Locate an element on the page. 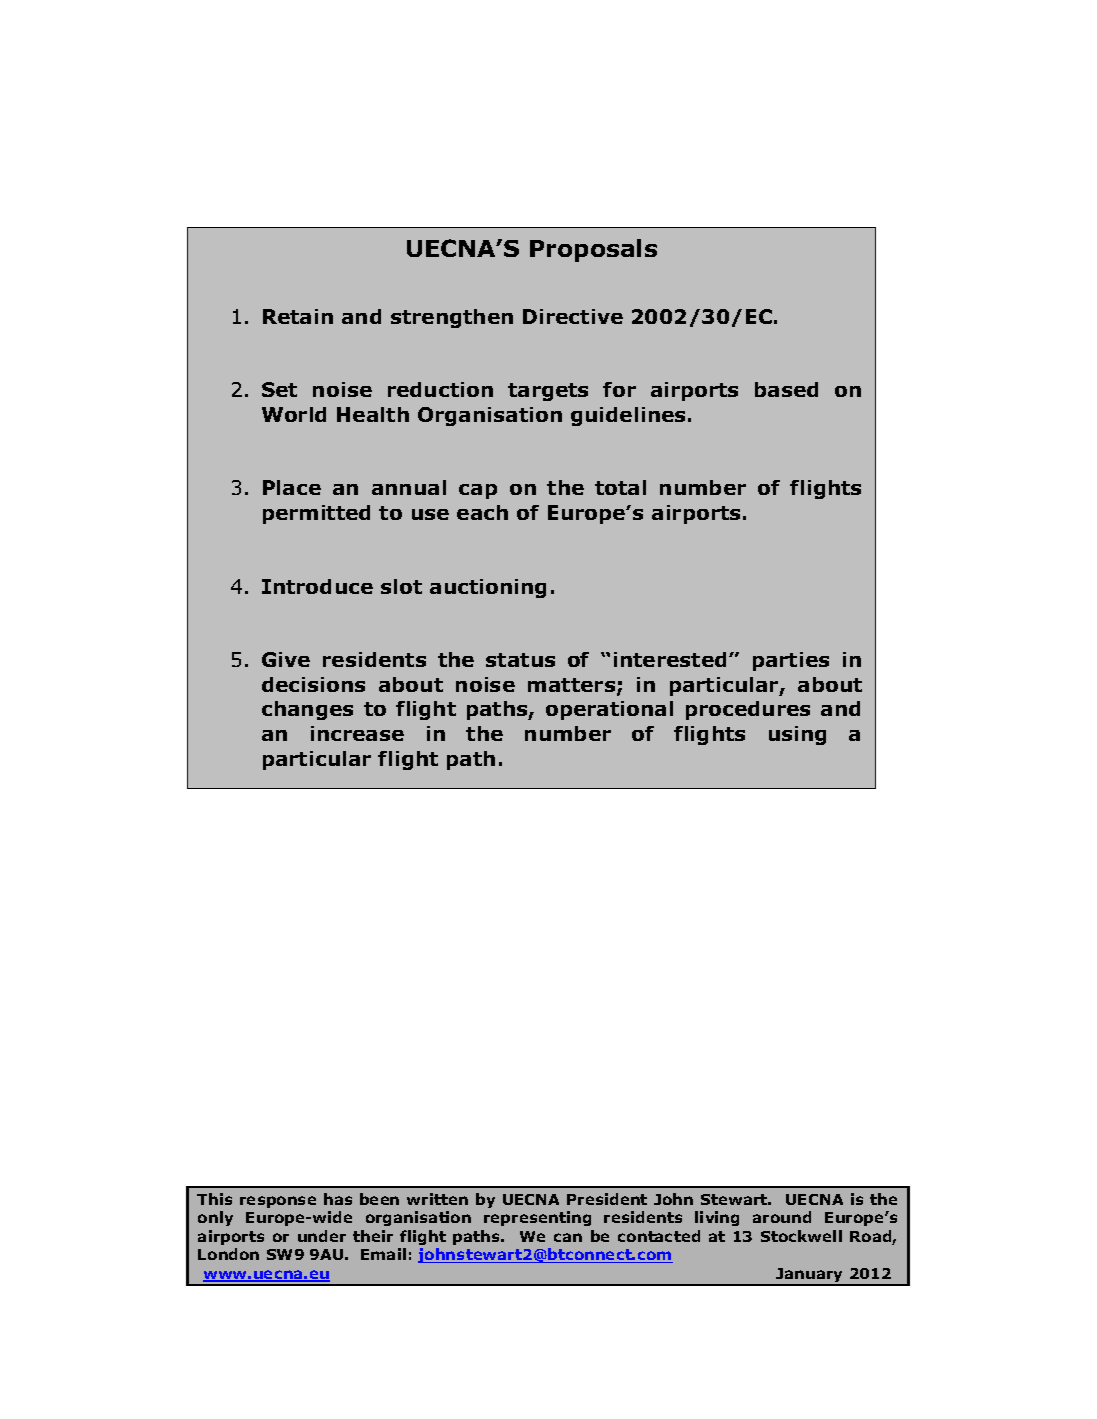  Retain is located at coordinates (298, 316).
